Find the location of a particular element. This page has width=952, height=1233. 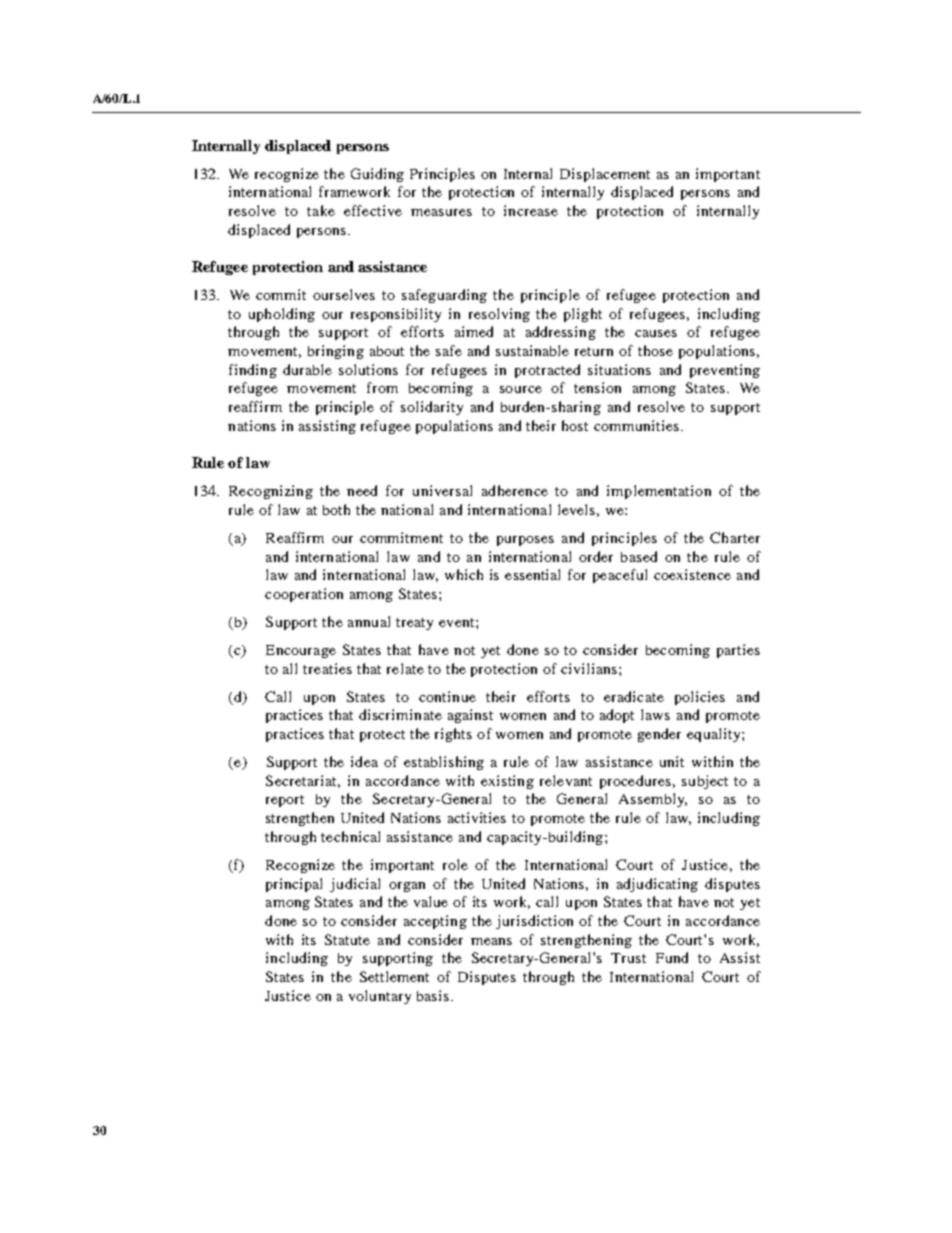

existing is located at coordinates (507, 782).
